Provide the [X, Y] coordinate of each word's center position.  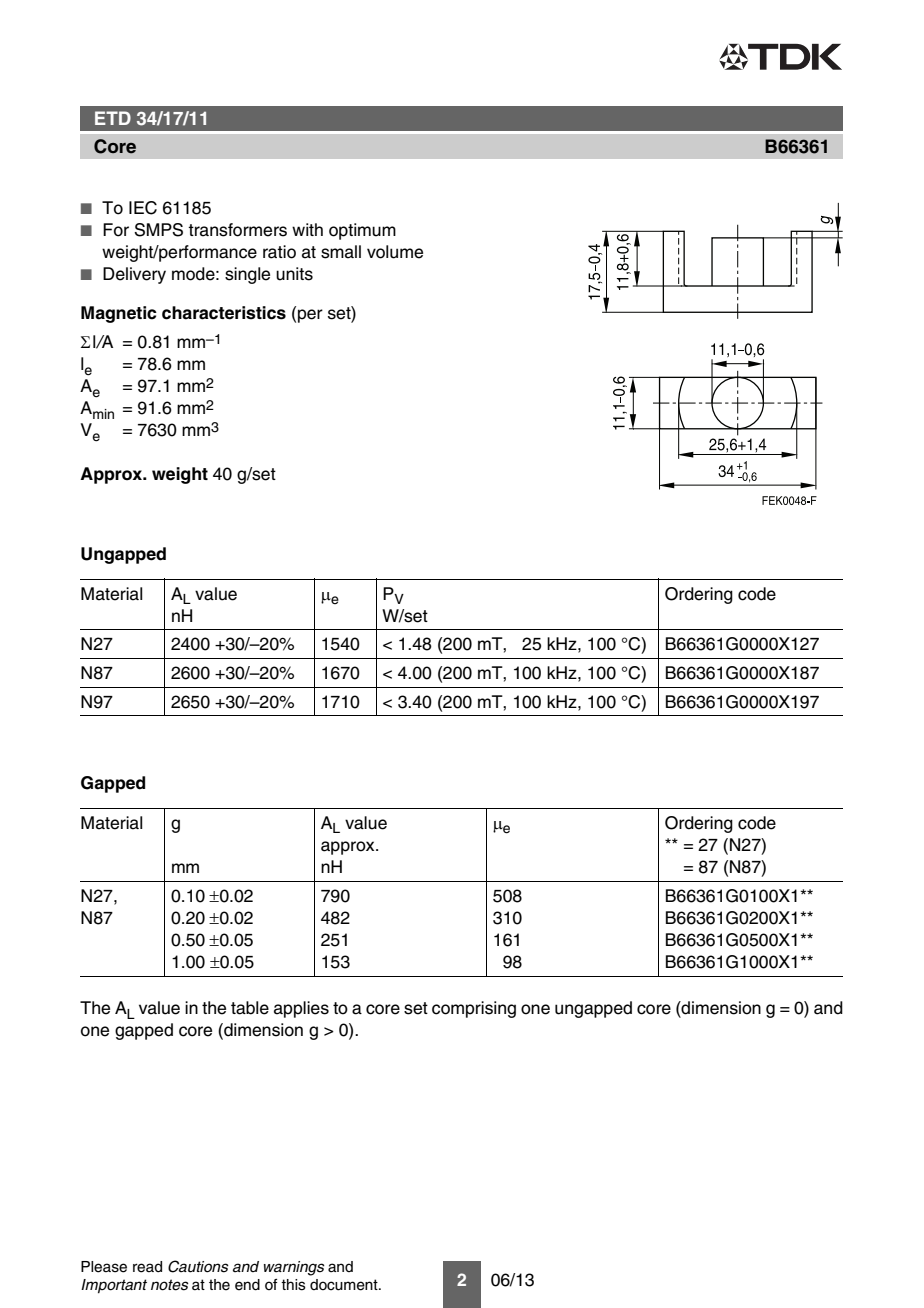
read [147, 1267]
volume [395, 252]
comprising [474, 1009]
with [307, 229]
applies [301, 1009]
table [250, 1008]
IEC [143, 208]
